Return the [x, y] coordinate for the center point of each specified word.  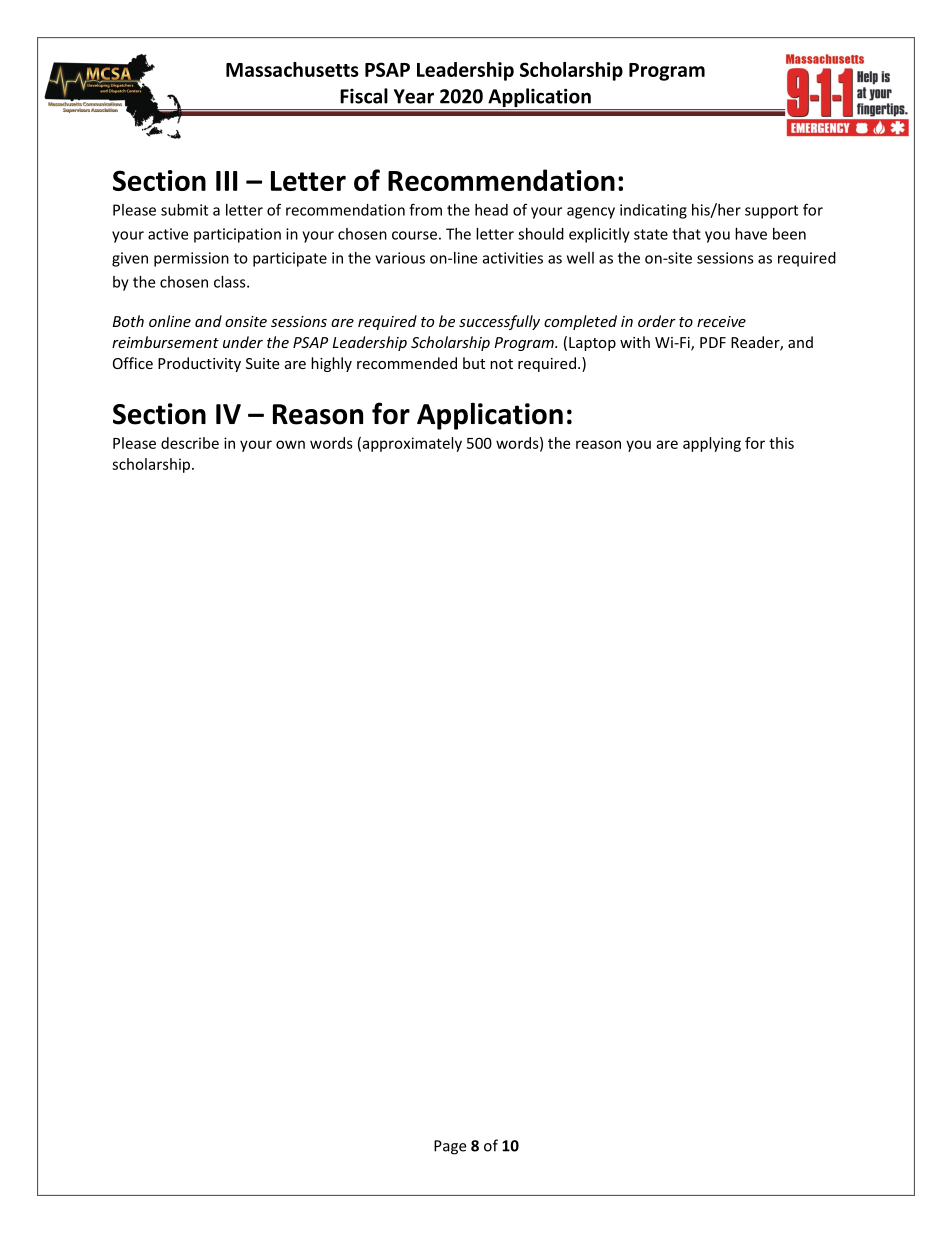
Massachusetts [292, 69]
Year [414, 96]
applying [712, 444]
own [290, 444]
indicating [653, 211]
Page [450, 1147]
